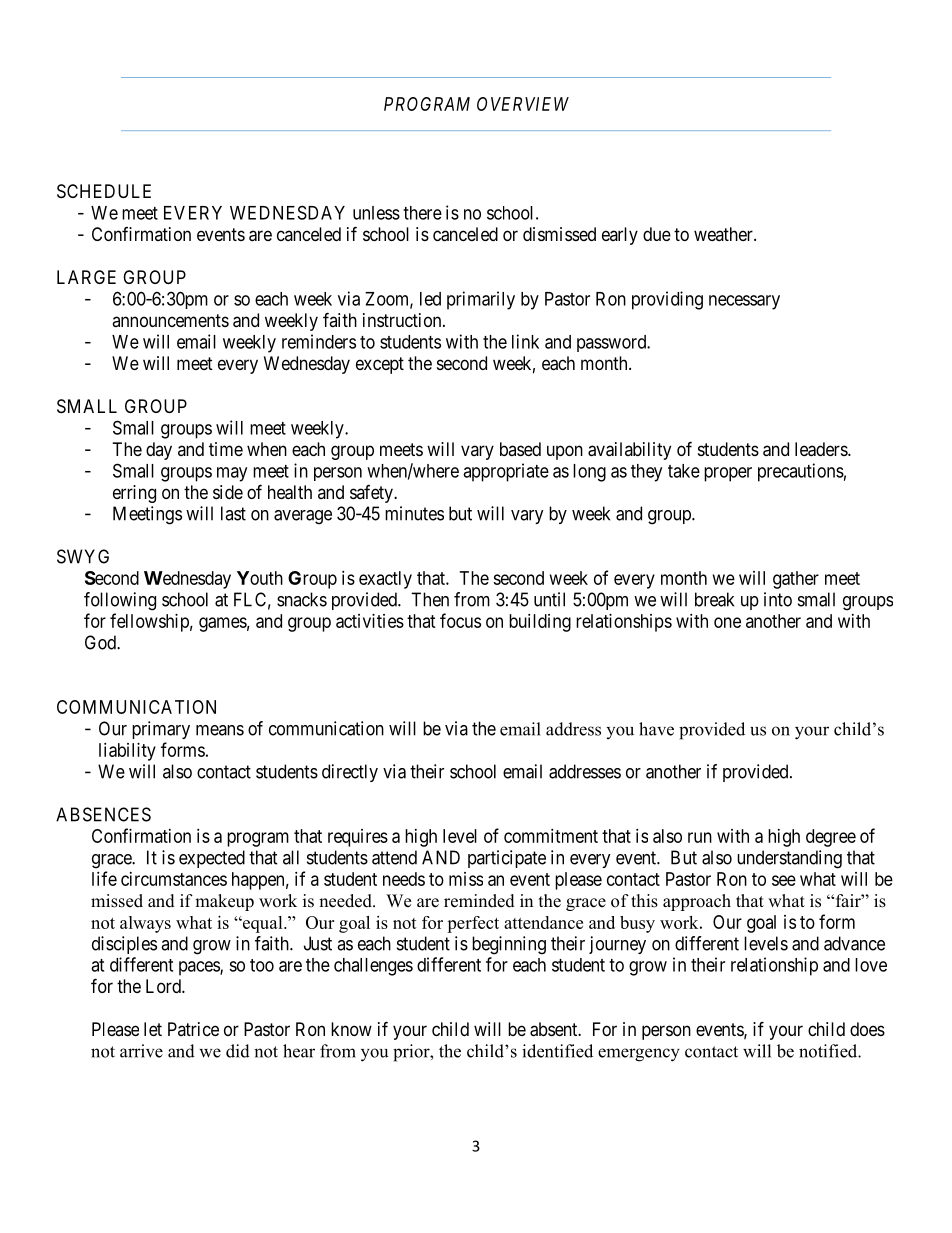  What do you see at coordinates (796, 580) in the document?
I see `gather` at bounding box center [796, 580].
